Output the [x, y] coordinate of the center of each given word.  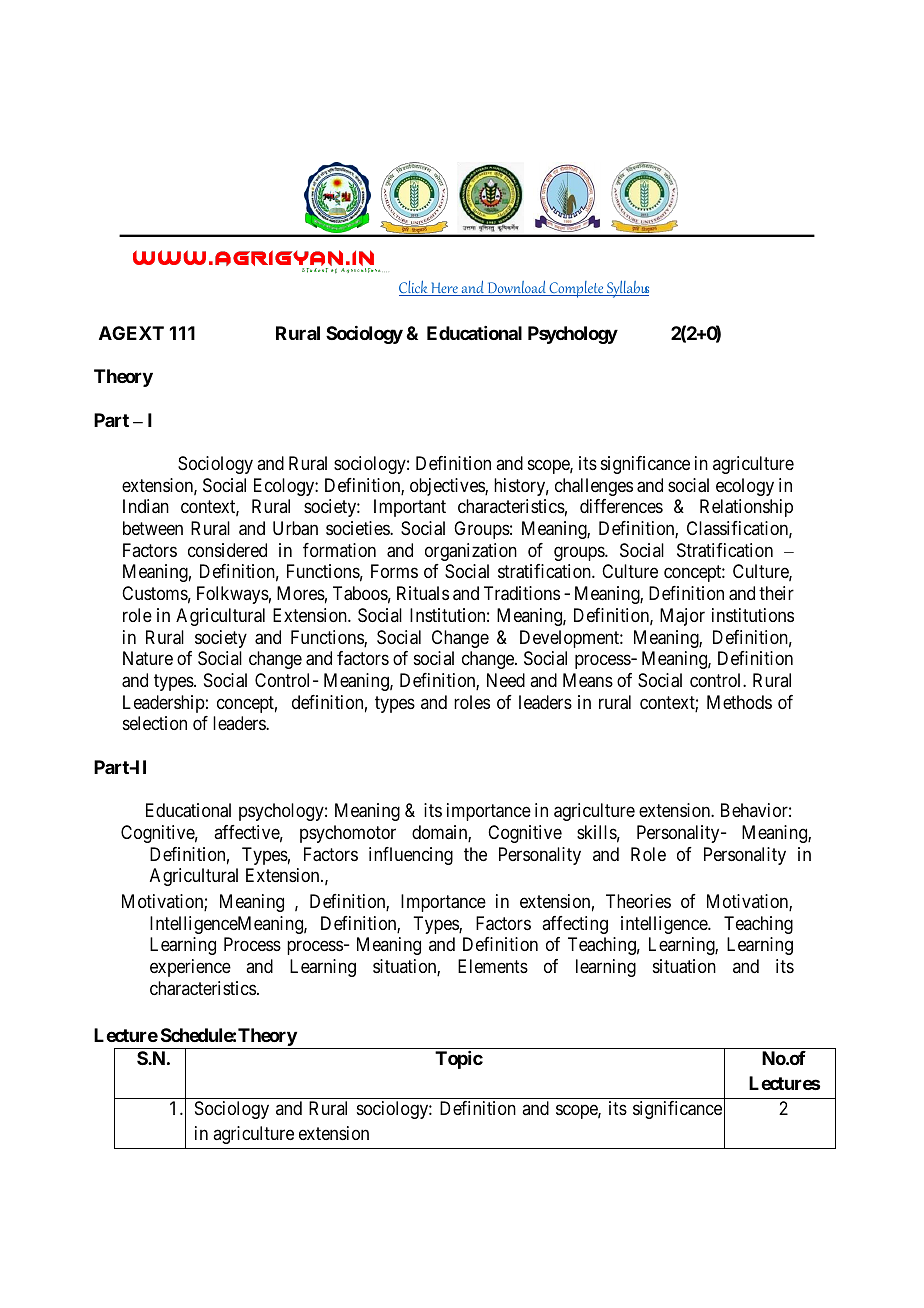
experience [190, 968]
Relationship [746, 508]
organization [471, 552]
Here [444, 289]
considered [227, 550]
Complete [576, 289]
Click [414, 288]
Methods [739, 702]
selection [155, 723]
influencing [411, 856]
